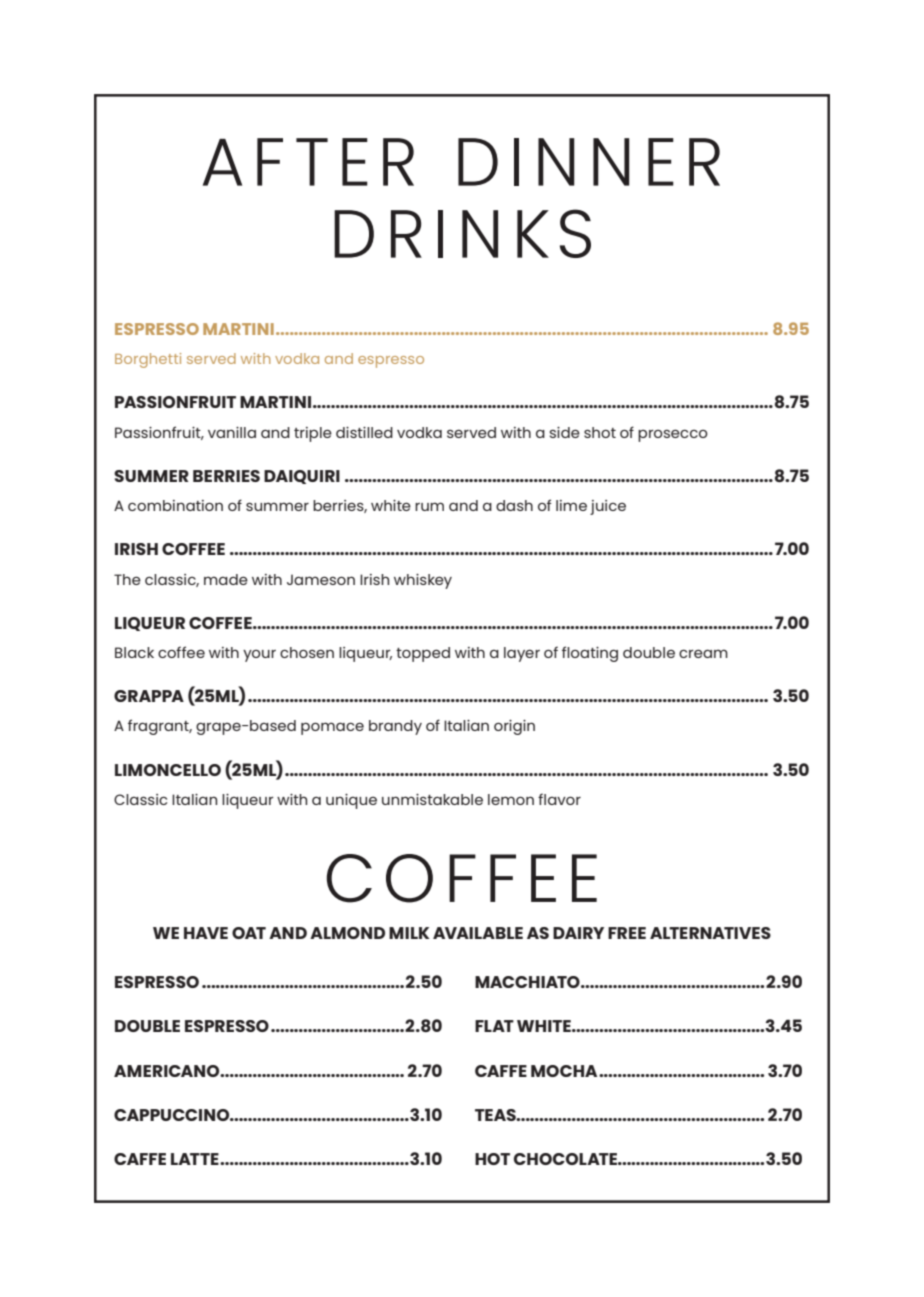 The image size is (924, 1297). What do you see at coordinates (259, 656) in the image?
I see `your` at bounding box center [259, 656].
